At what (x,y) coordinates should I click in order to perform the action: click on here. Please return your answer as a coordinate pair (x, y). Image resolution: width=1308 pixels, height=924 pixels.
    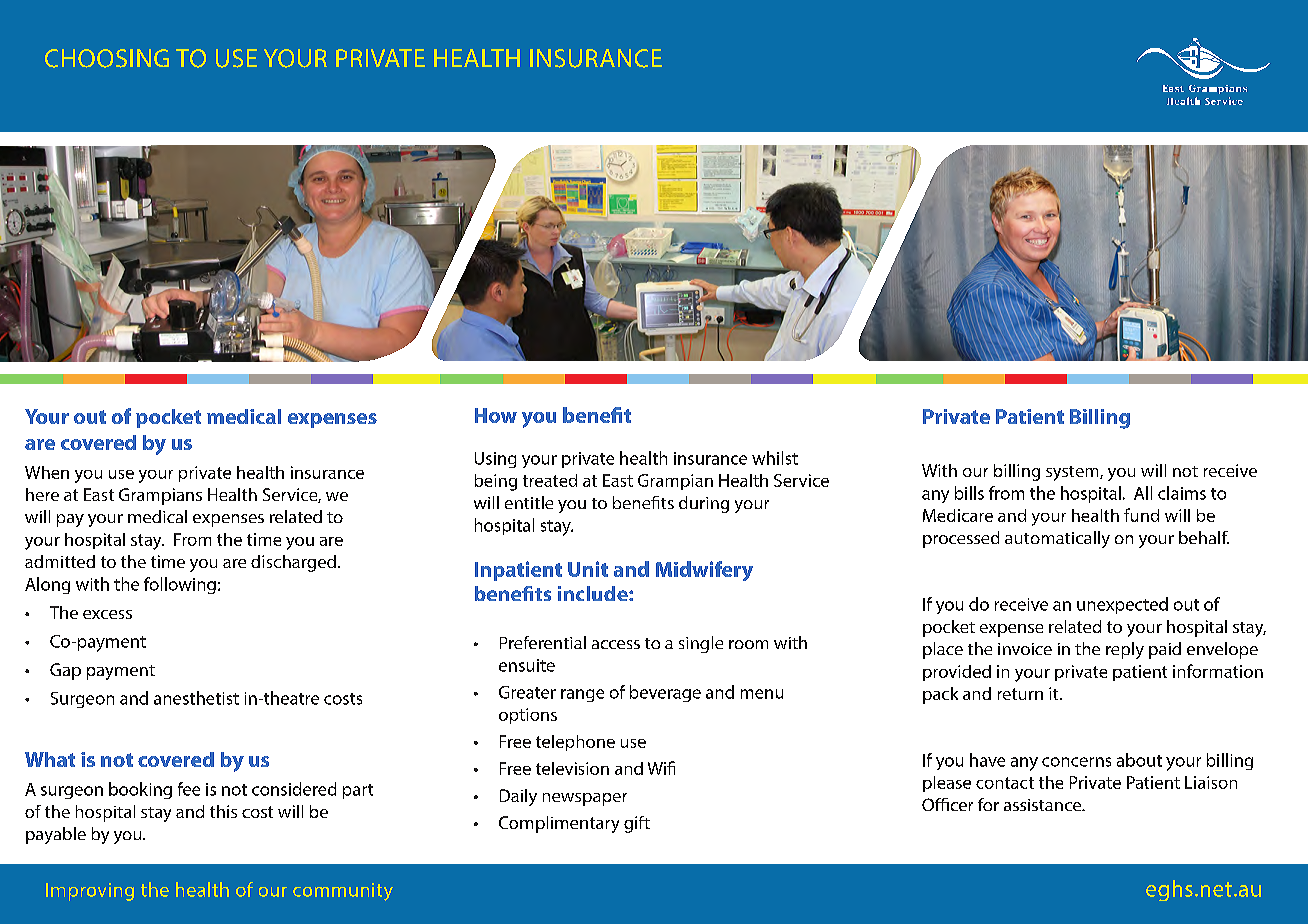
    Looking at the image, I should click on (42, 494).
